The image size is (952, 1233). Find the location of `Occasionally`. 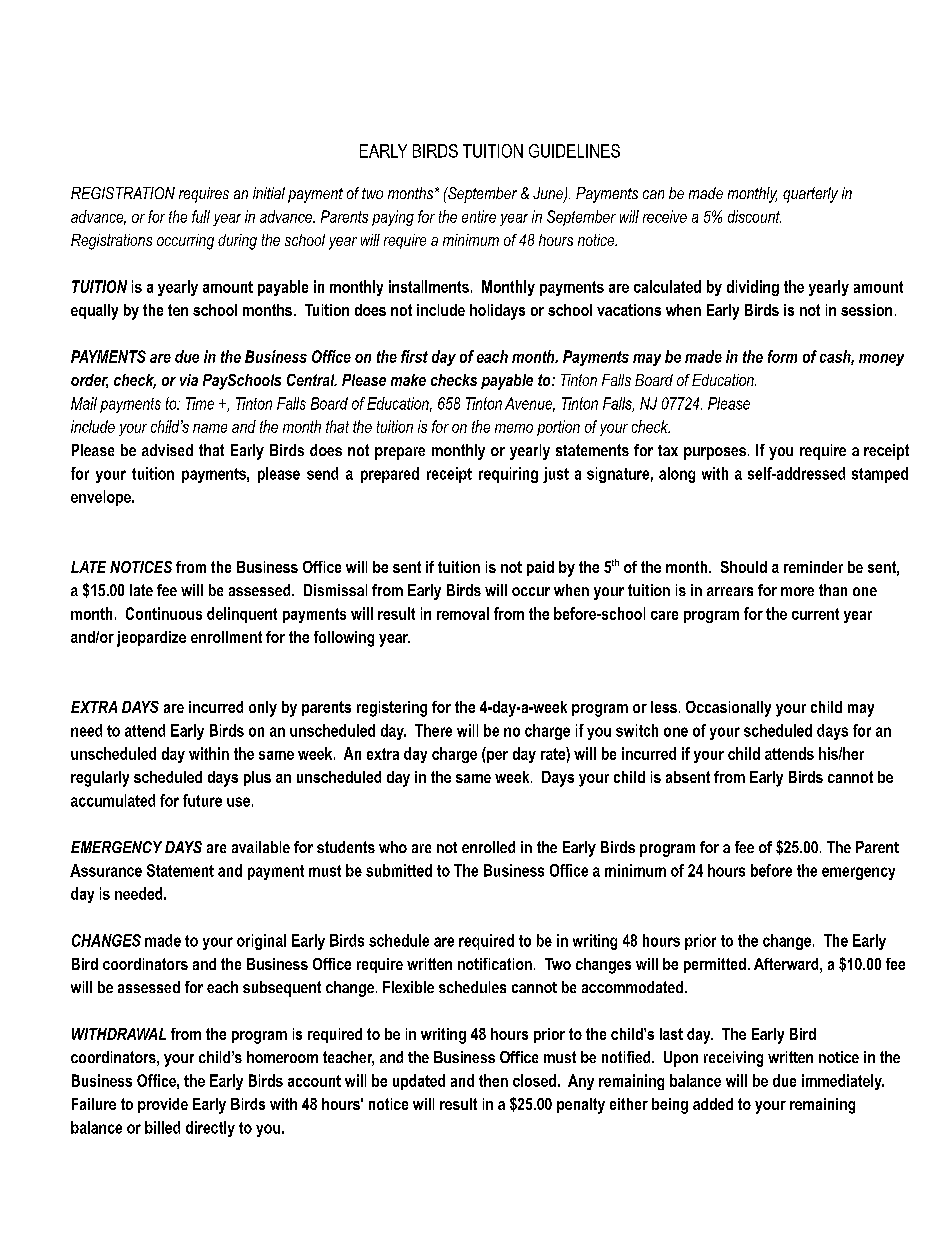

Occasionally is located at coordinates (728, 709).
